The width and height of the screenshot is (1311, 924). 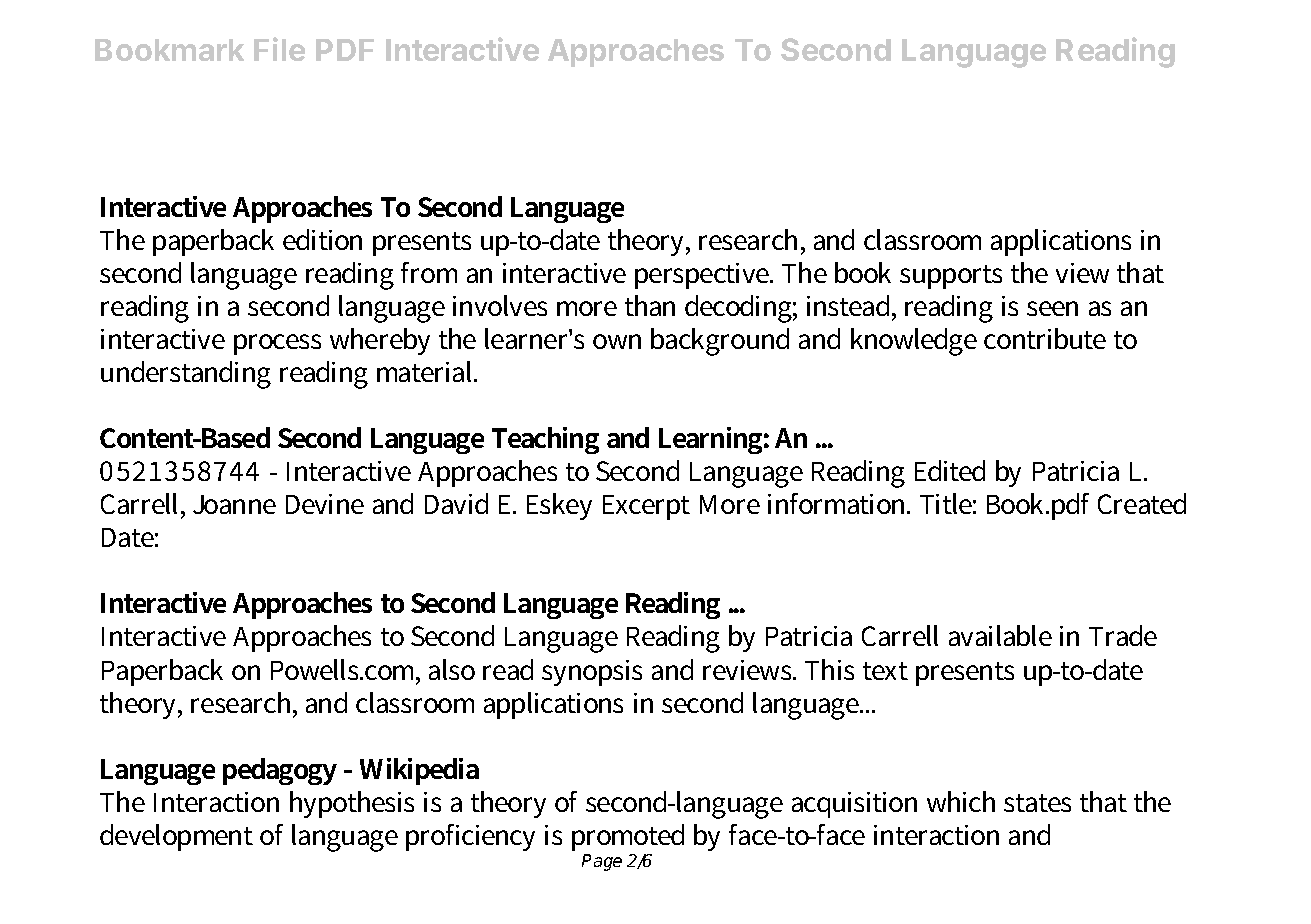 What do you see at coordinates (325, 504) in the screenshot?
I see `Devine` at bounding box center [325, 504].
